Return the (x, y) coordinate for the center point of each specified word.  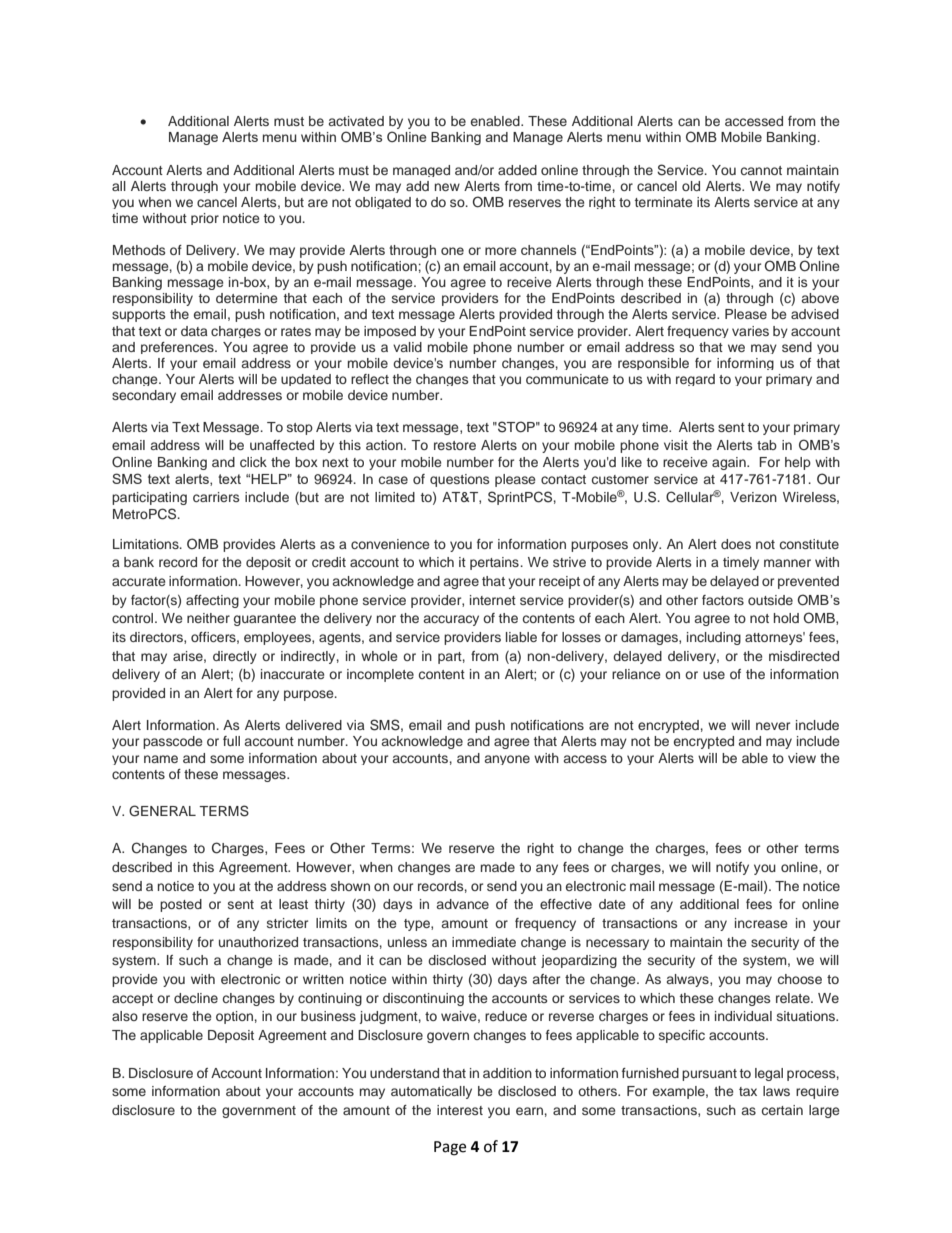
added (517, 170)
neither (208, 618)
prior (205, 219)
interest (460, 1110)
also (125, 1016)
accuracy (451, 620)
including (714, 638)
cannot (761, 170)
